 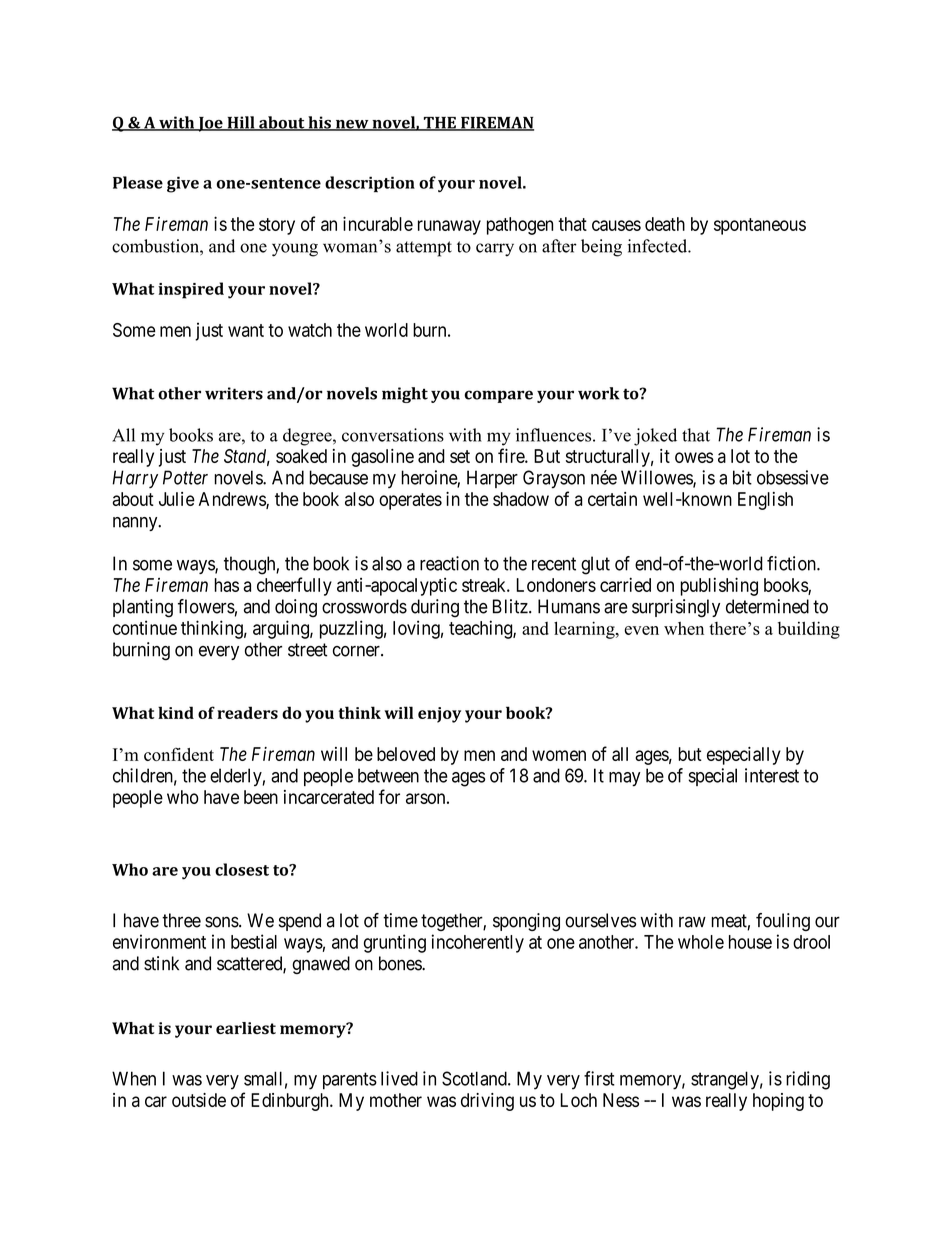 I want to click on teaching, so click(x=481, y=629).
